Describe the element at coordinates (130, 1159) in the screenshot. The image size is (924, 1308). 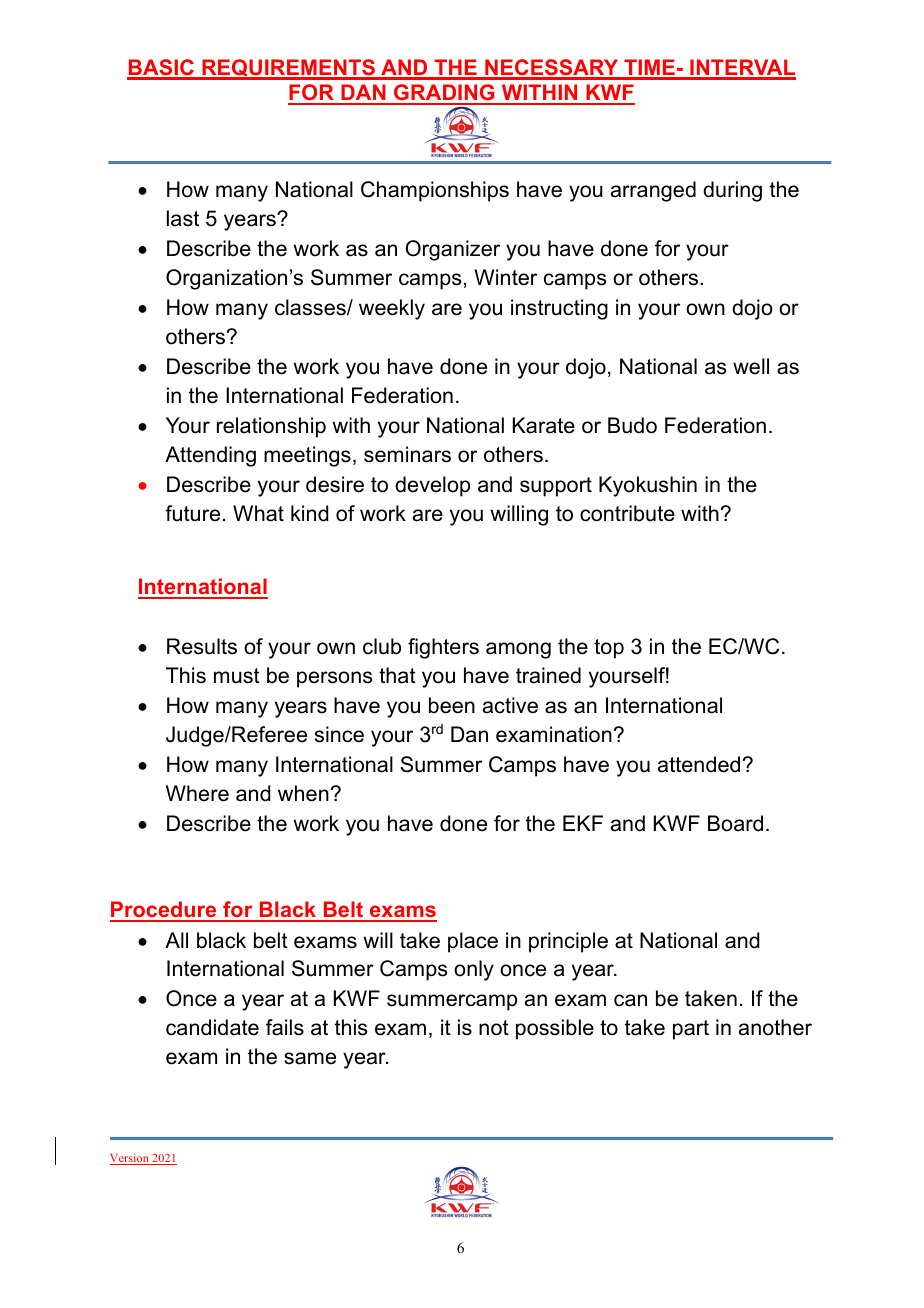
I see `Version` at that location.
